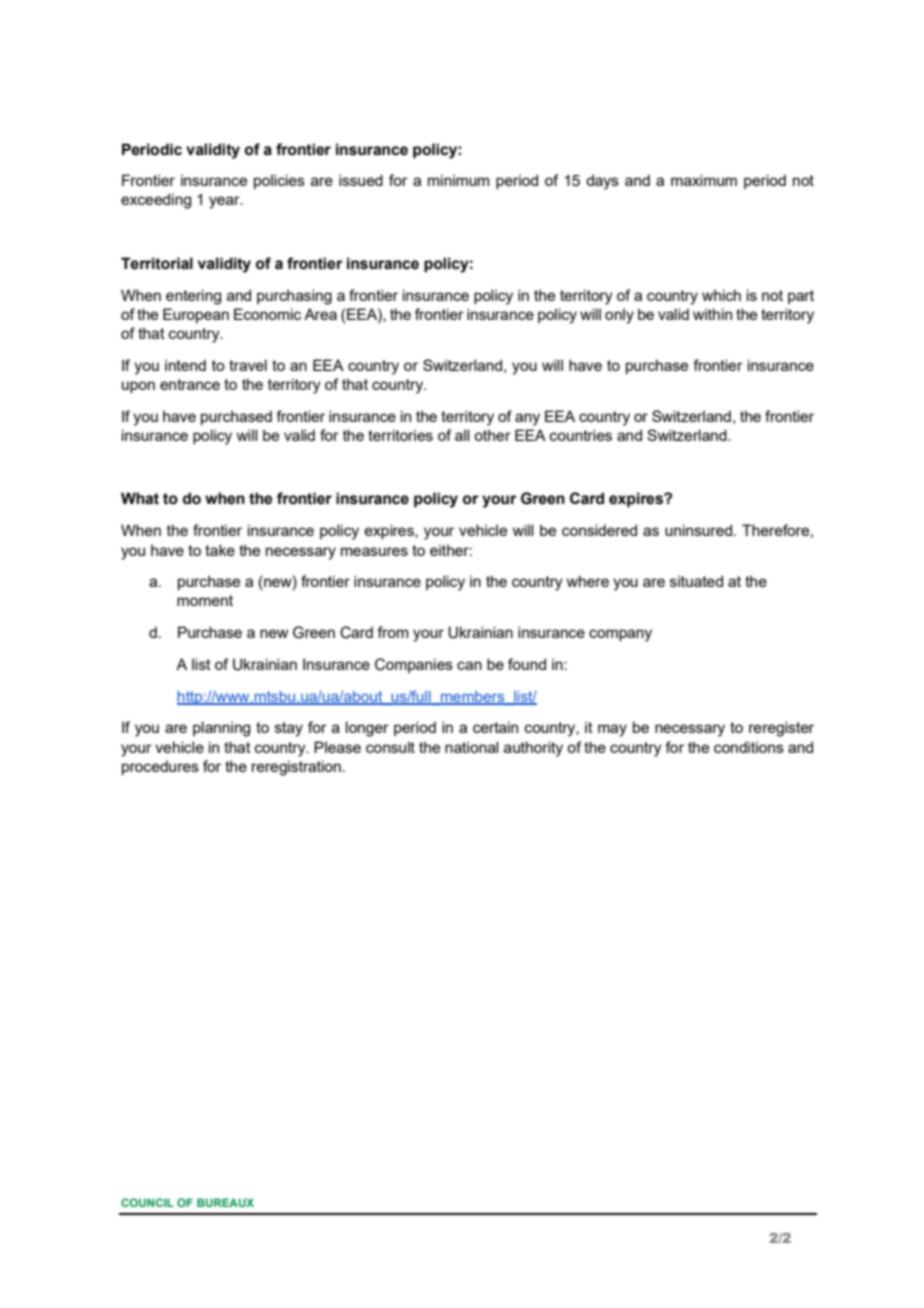  I want to click on national, so click(471, 747).
